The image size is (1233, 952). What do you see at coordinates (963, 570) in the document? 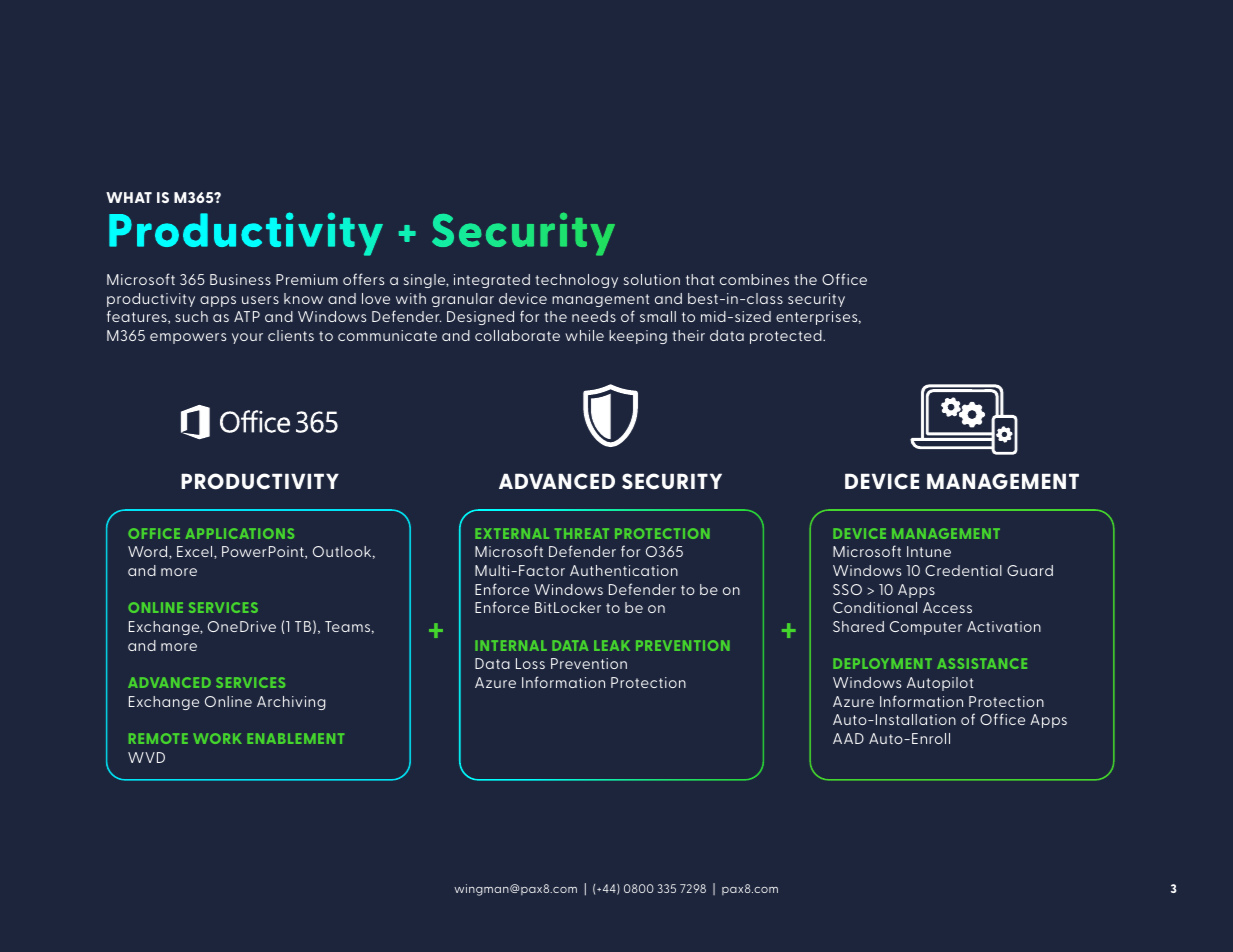
I see `Credential` at bounding box center [963, 570].
